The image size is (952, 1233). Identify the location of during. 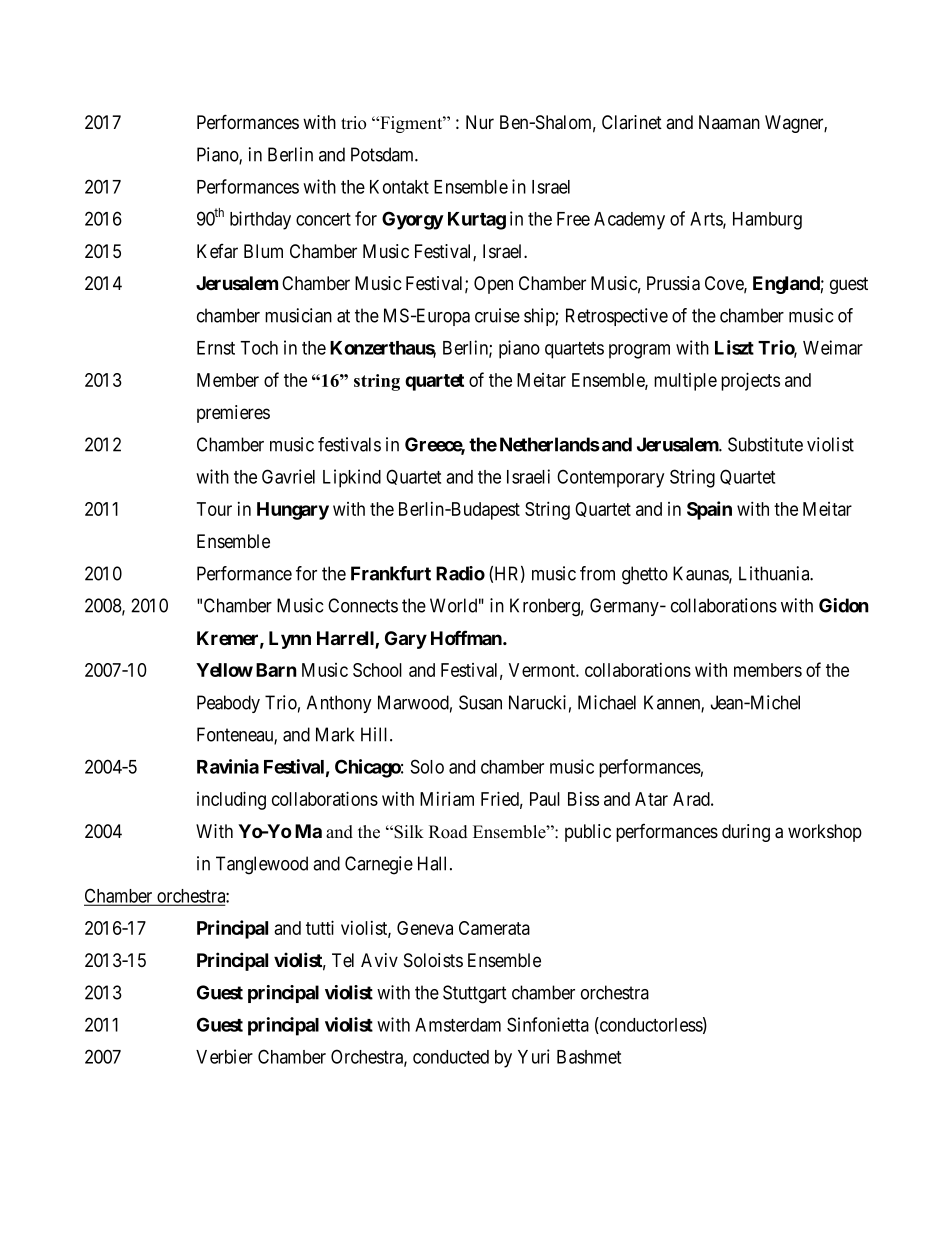
(746, 833).
